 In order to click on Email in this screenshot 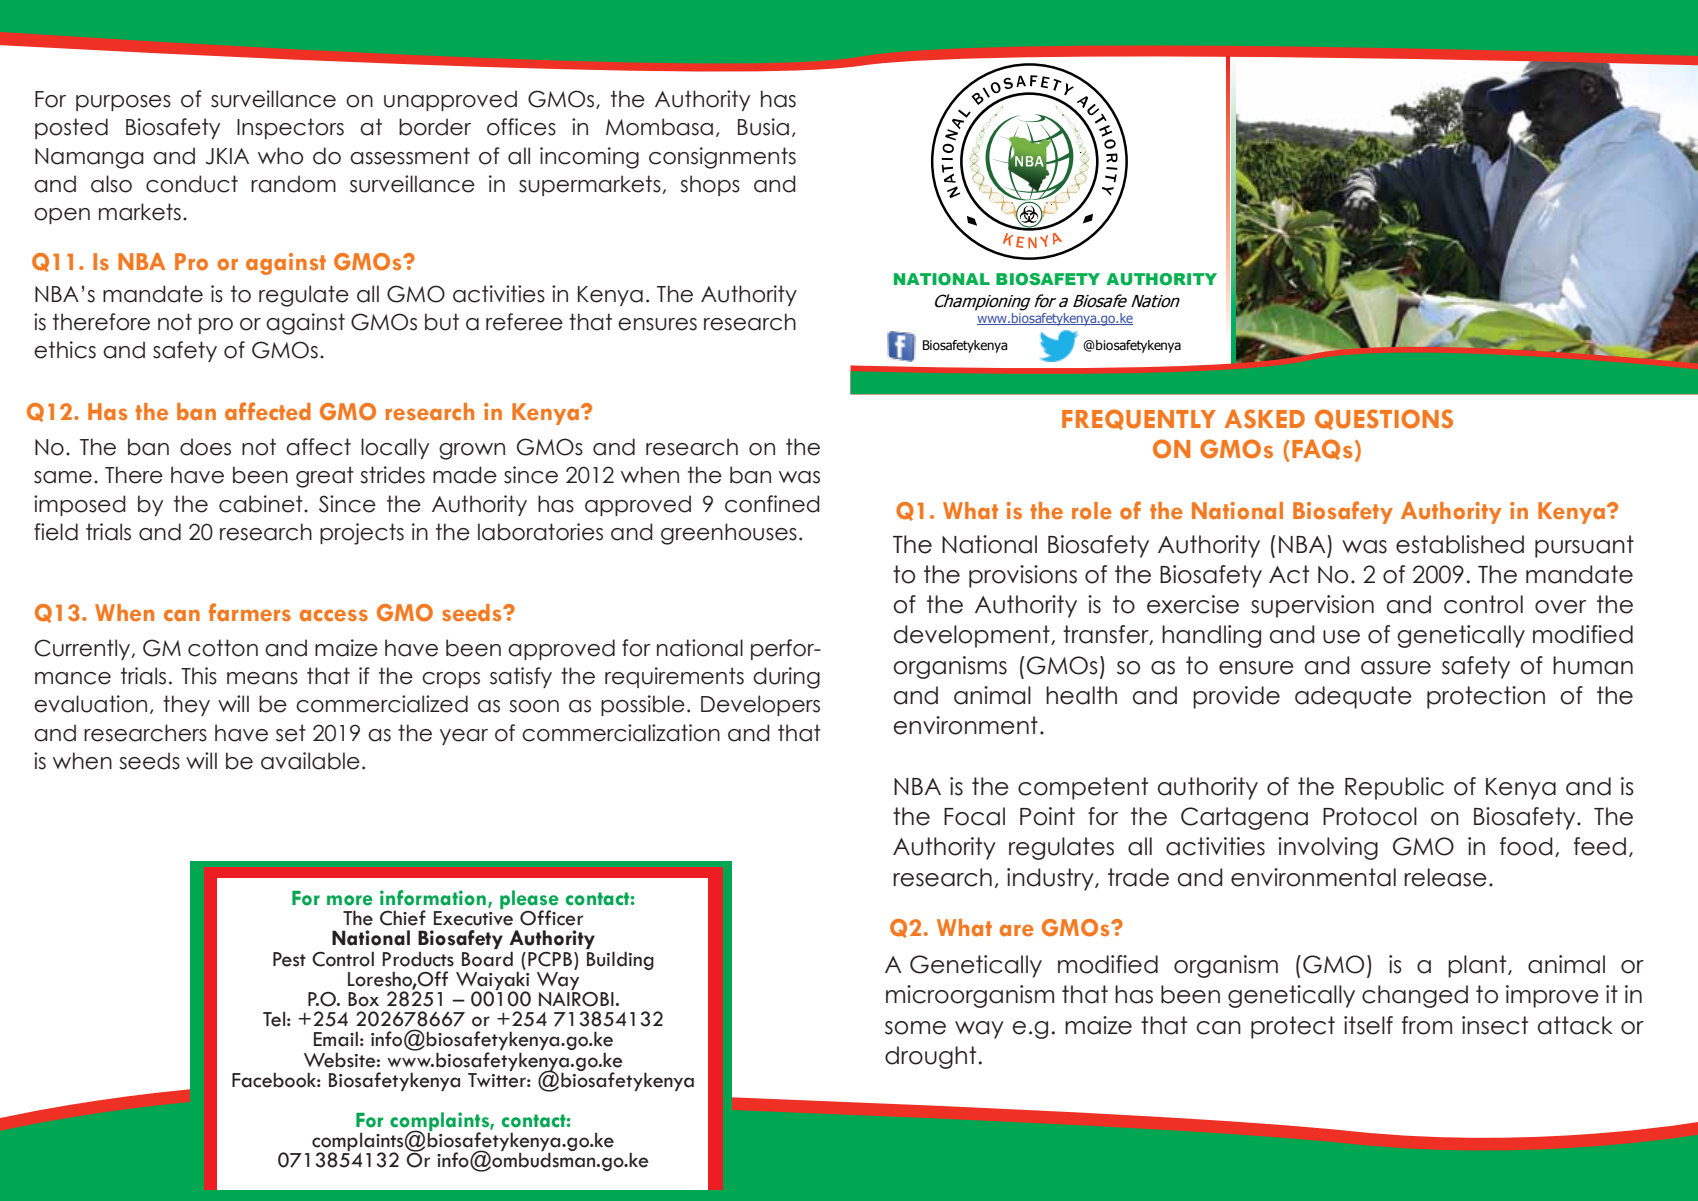, I will do `click(336, 1039)`.
